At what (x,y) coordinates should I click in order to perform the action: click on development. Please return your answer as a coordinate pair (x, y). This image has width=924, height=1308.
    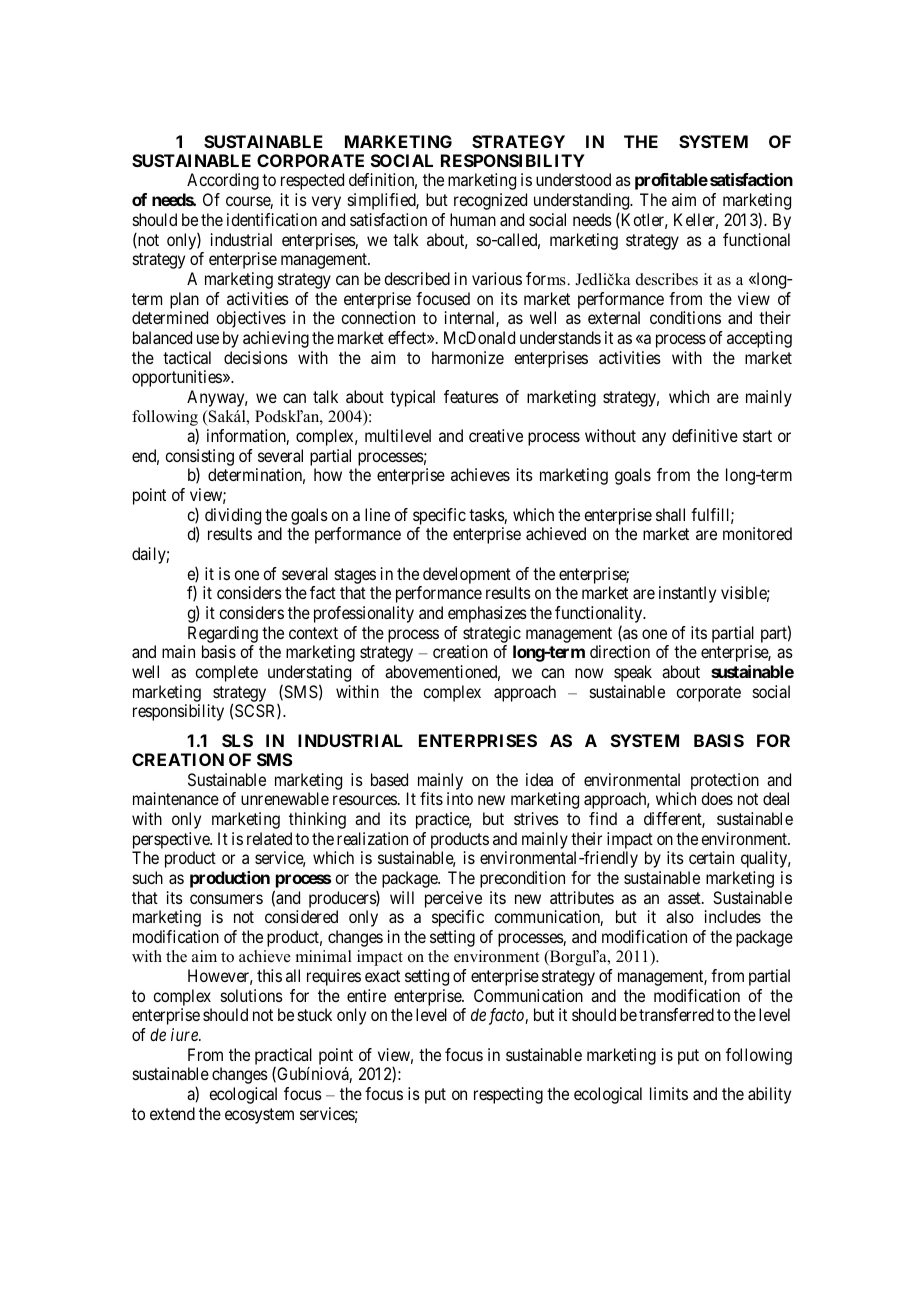
    Looking at the image, I should click on (466, 577).
